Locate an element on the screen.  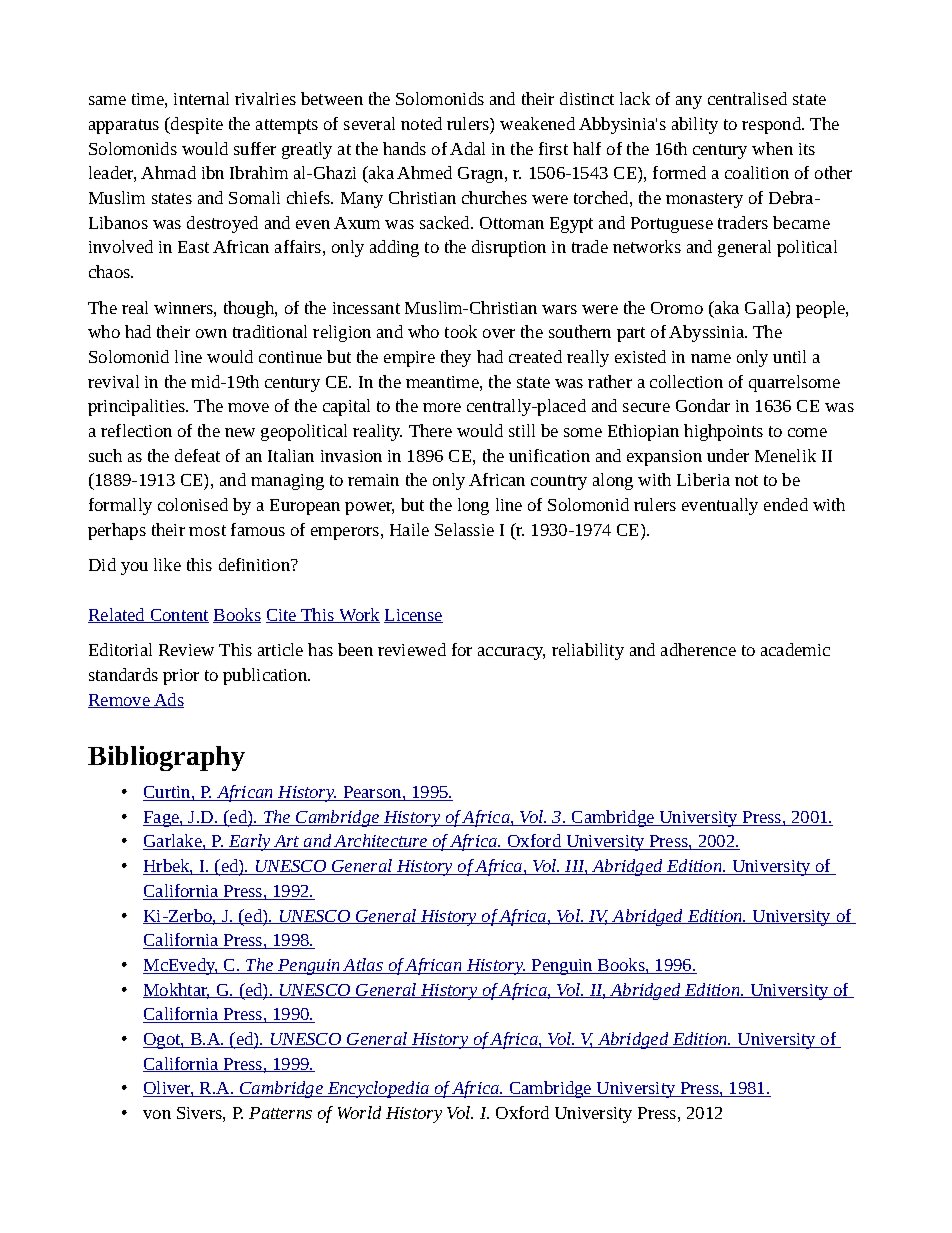
respond is located at coordinates (773, 125).
